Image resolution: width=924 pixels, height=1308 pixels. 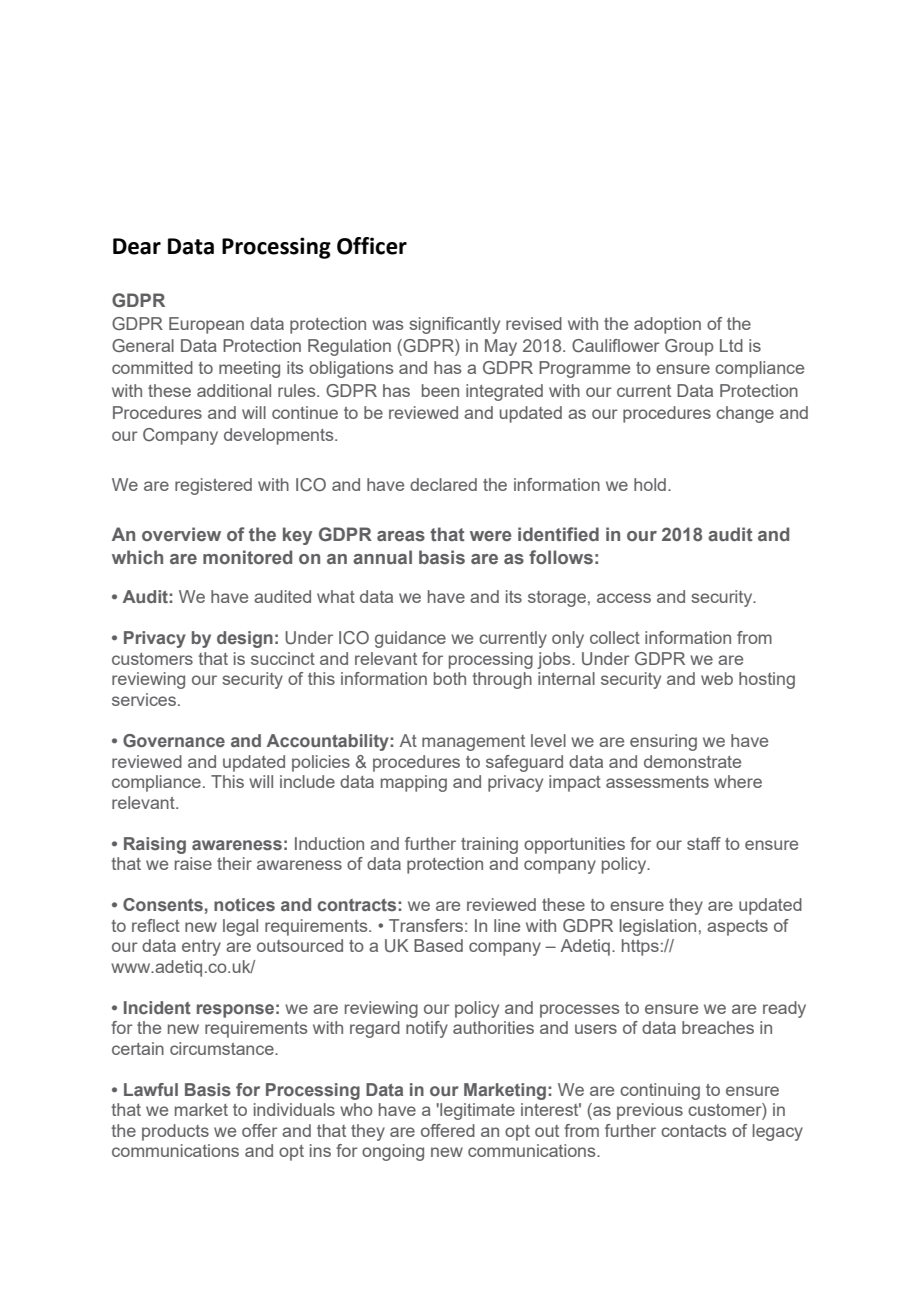 What do you see at coordinates (393, 1152) in the document?
I see `ongoing` at bounding box center [393, 1152].
